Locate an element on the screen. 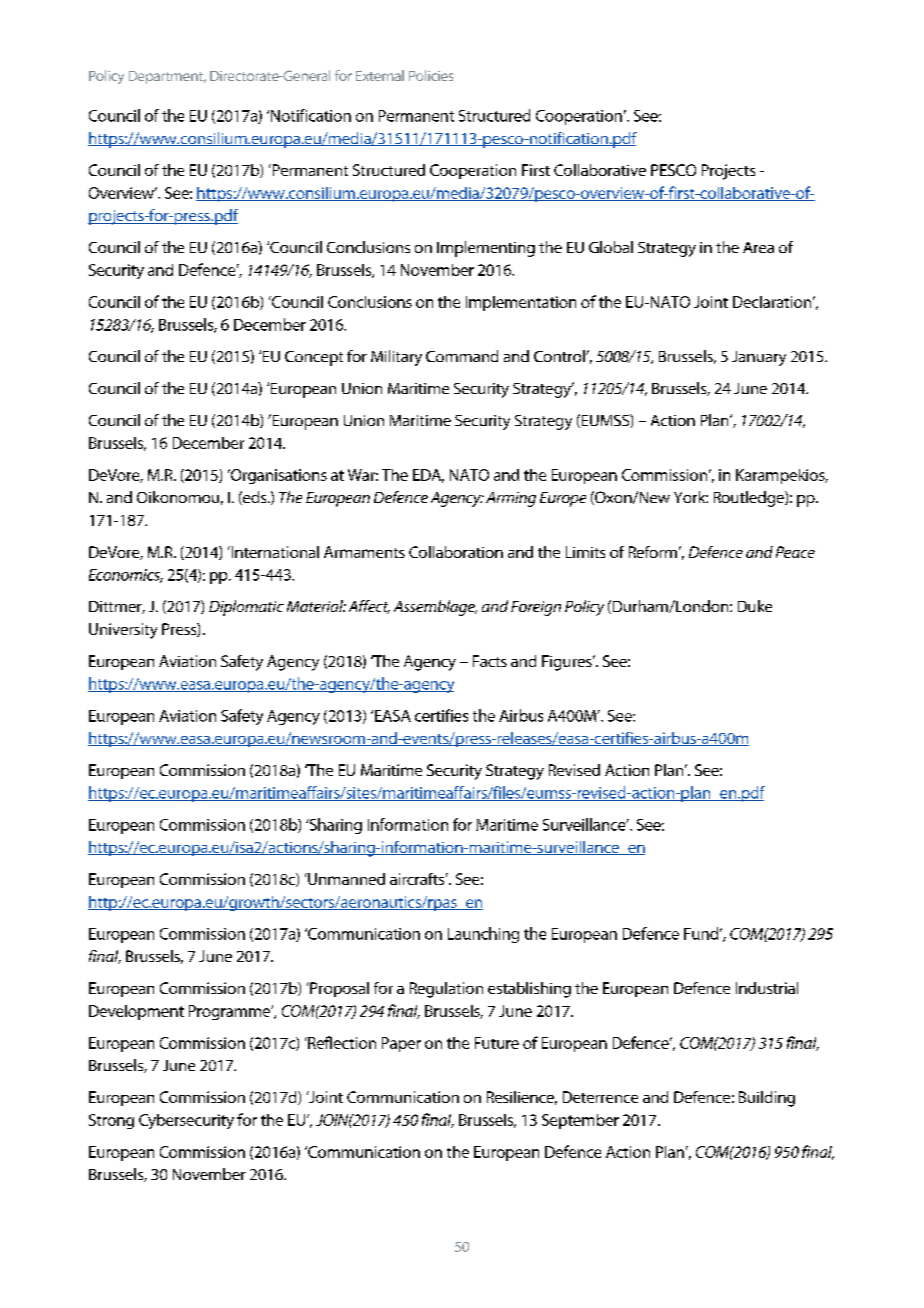  Policies is located at coordinates (431, 75).
